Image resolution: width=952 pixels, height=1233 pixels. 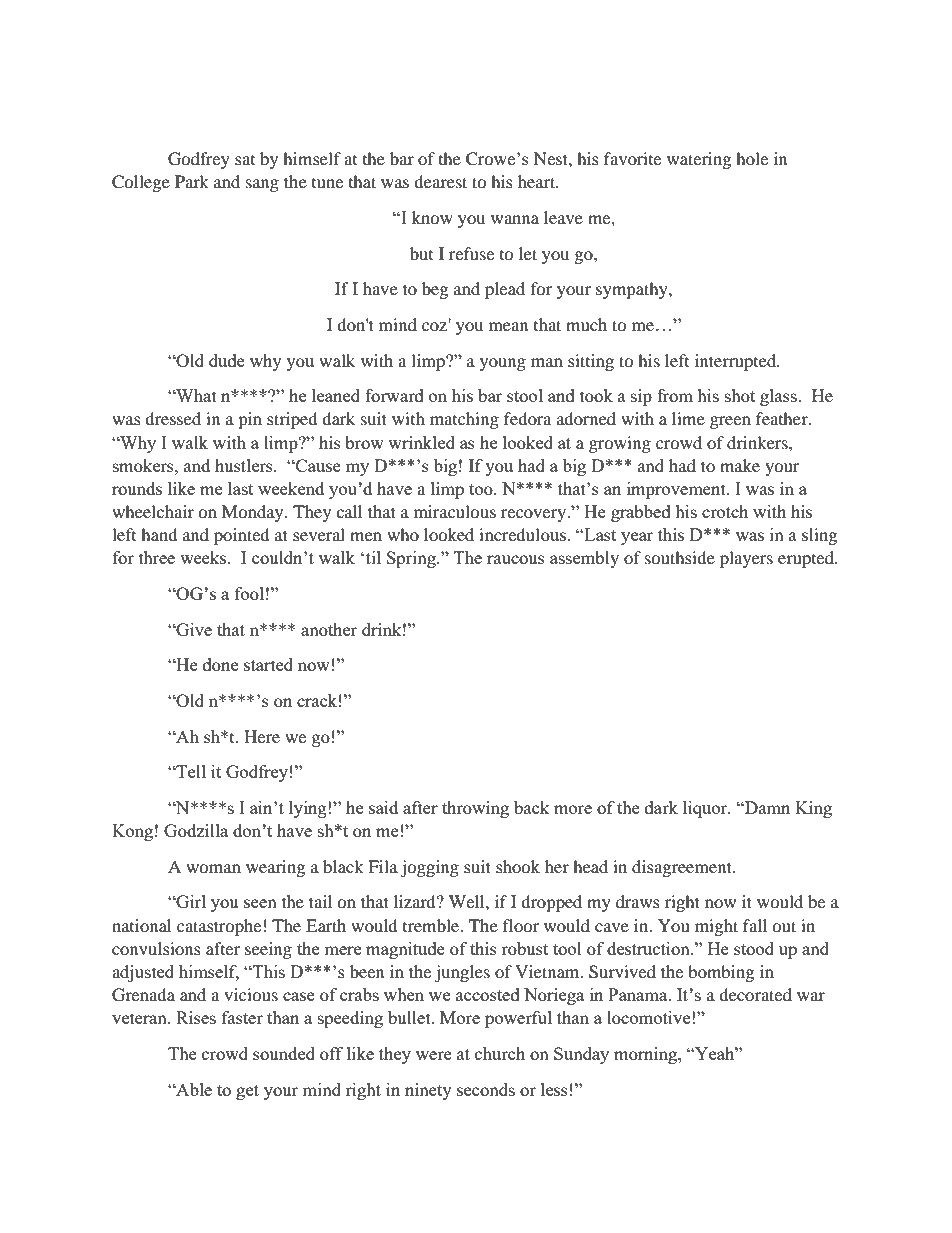 I want to click on make, so click(x=740, y=465).
